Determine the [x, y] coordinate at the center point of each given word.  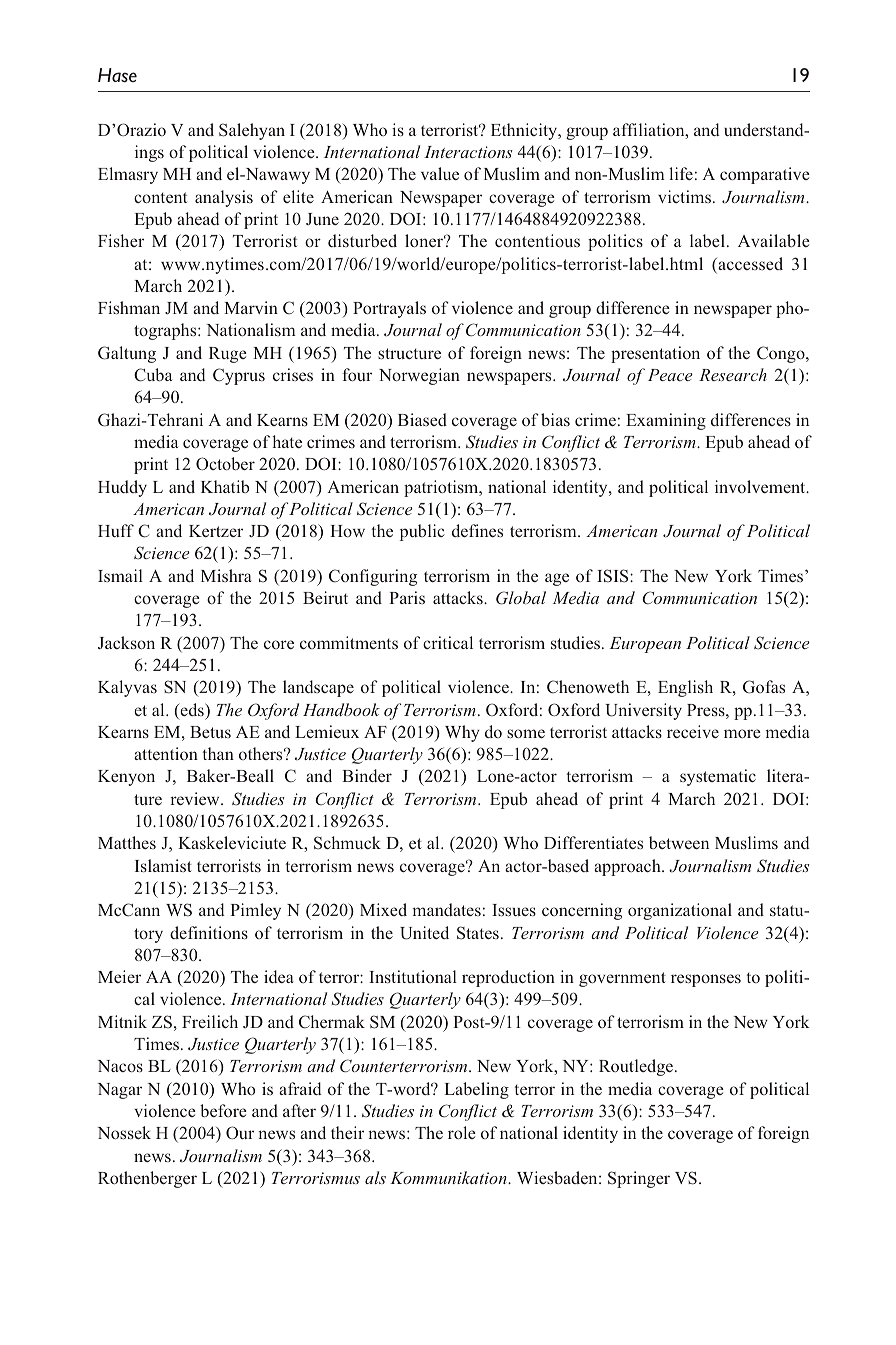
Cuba [153, 375]
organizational [680, 911]
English [685, 688]
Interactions [468, 152]
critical [448, 642]
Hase [117, 75]
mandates [446, 909]
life [681, 173]
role [462, 1132]
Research [733, 374]
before [223, 1110]
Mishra [226, 575]
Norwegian [419, 376]
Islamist [163, 865]
